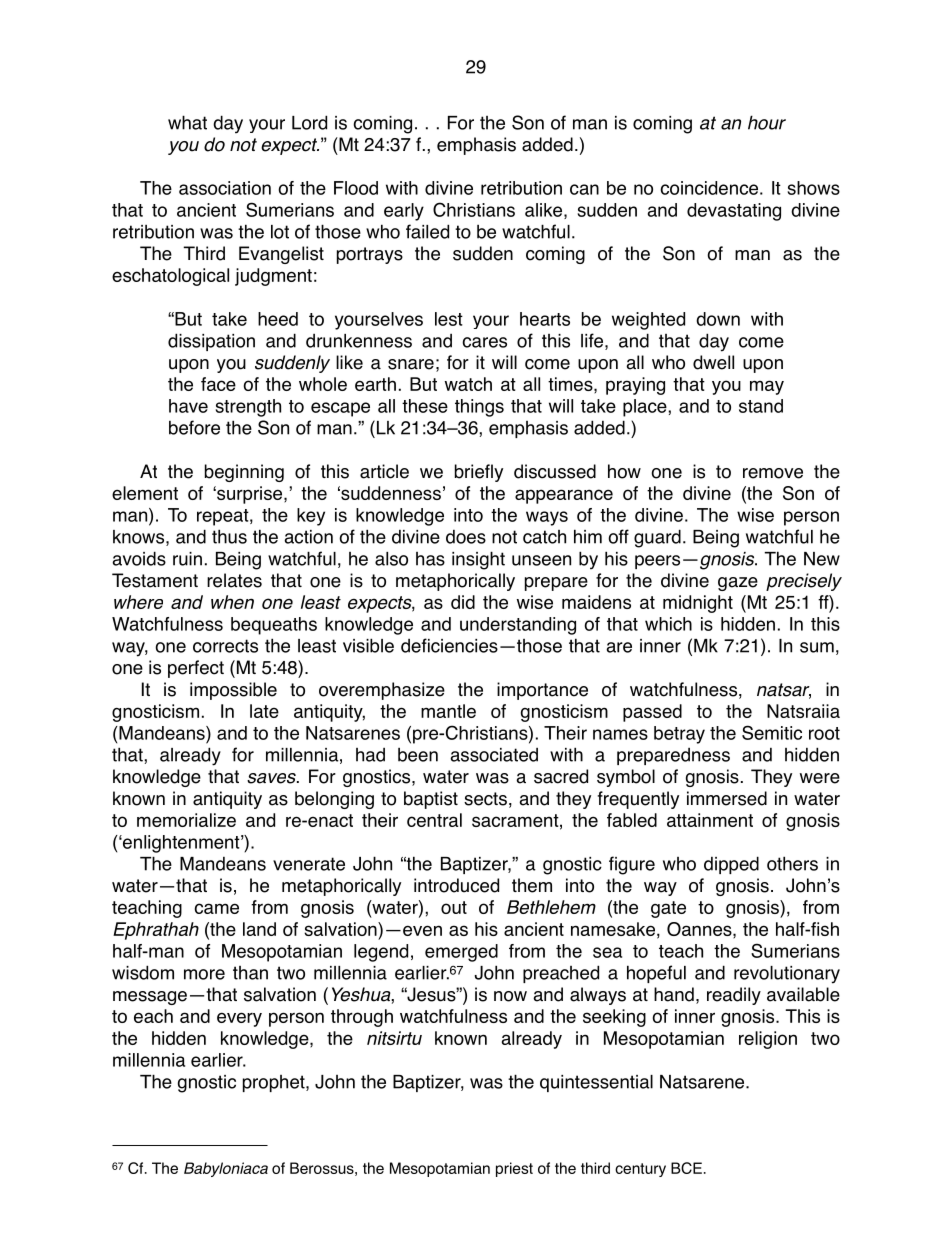 The image size is (952, 1233). Describe the element at coordinates (275, 1083) in the document. I see `prophet` at that location.
